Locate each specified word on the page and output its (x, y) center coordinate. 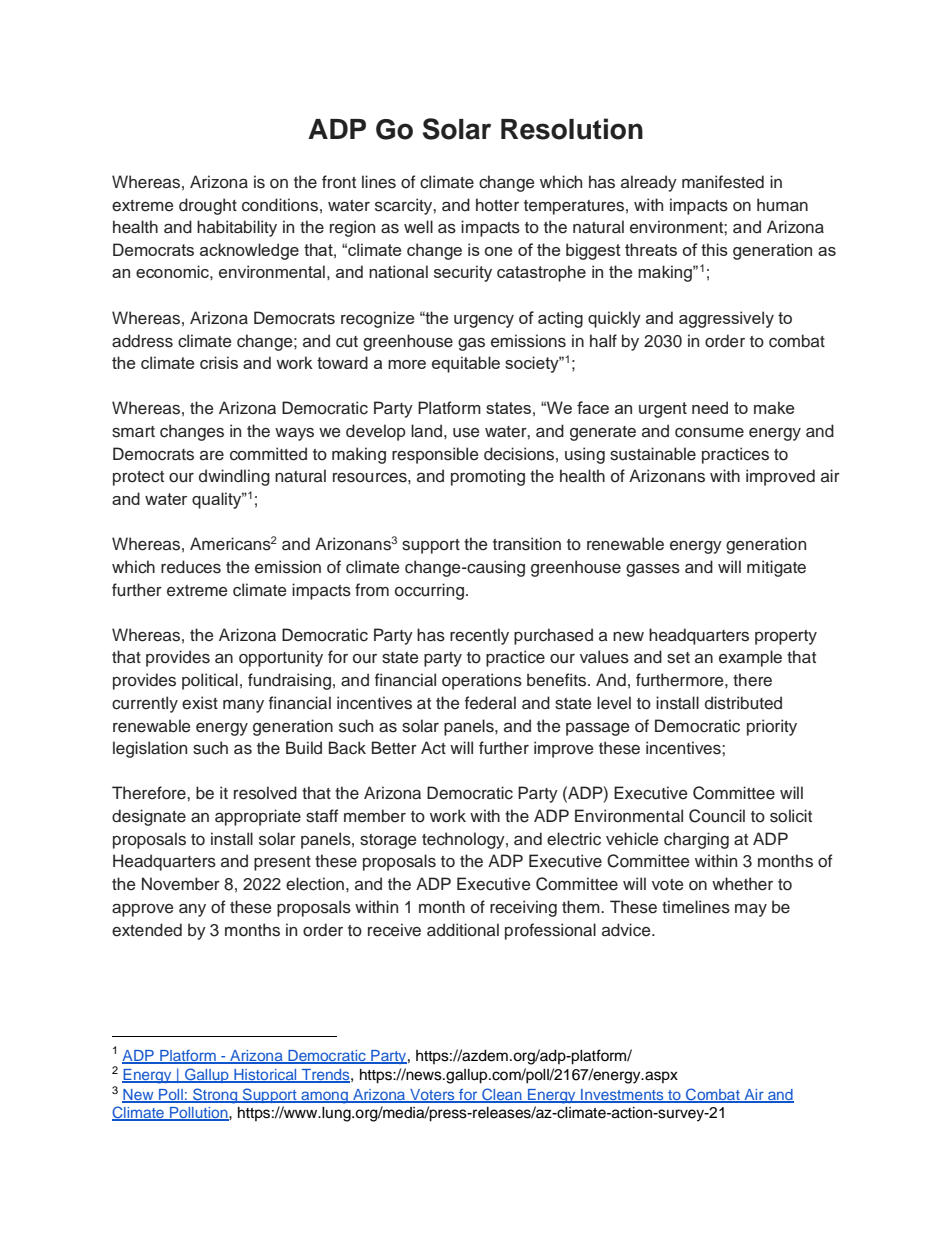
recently (479, 636)
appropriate (258, 817)
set (678, 658)
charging (696, 840)
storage (388, 841)
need (710, 407)
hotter (497, 205)
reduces (191, 567)
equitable (466, 364)
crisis (219, 362)
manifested (723, 182)
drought (208, 206)
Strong (215, 1096)
